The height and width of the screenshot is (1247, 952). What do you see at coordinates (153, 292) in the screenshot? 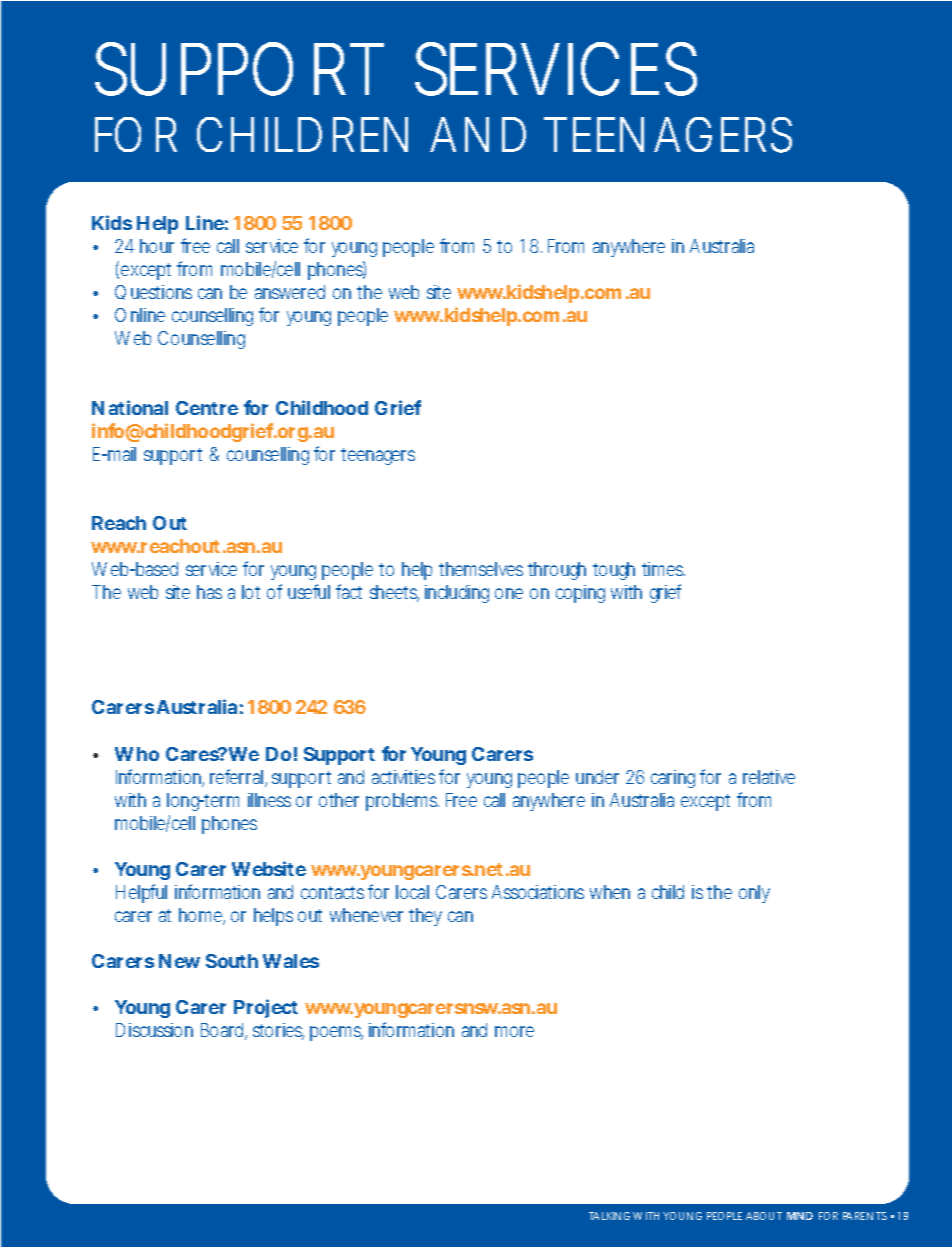
I see `Questions` at bounding box center [153, 292].
